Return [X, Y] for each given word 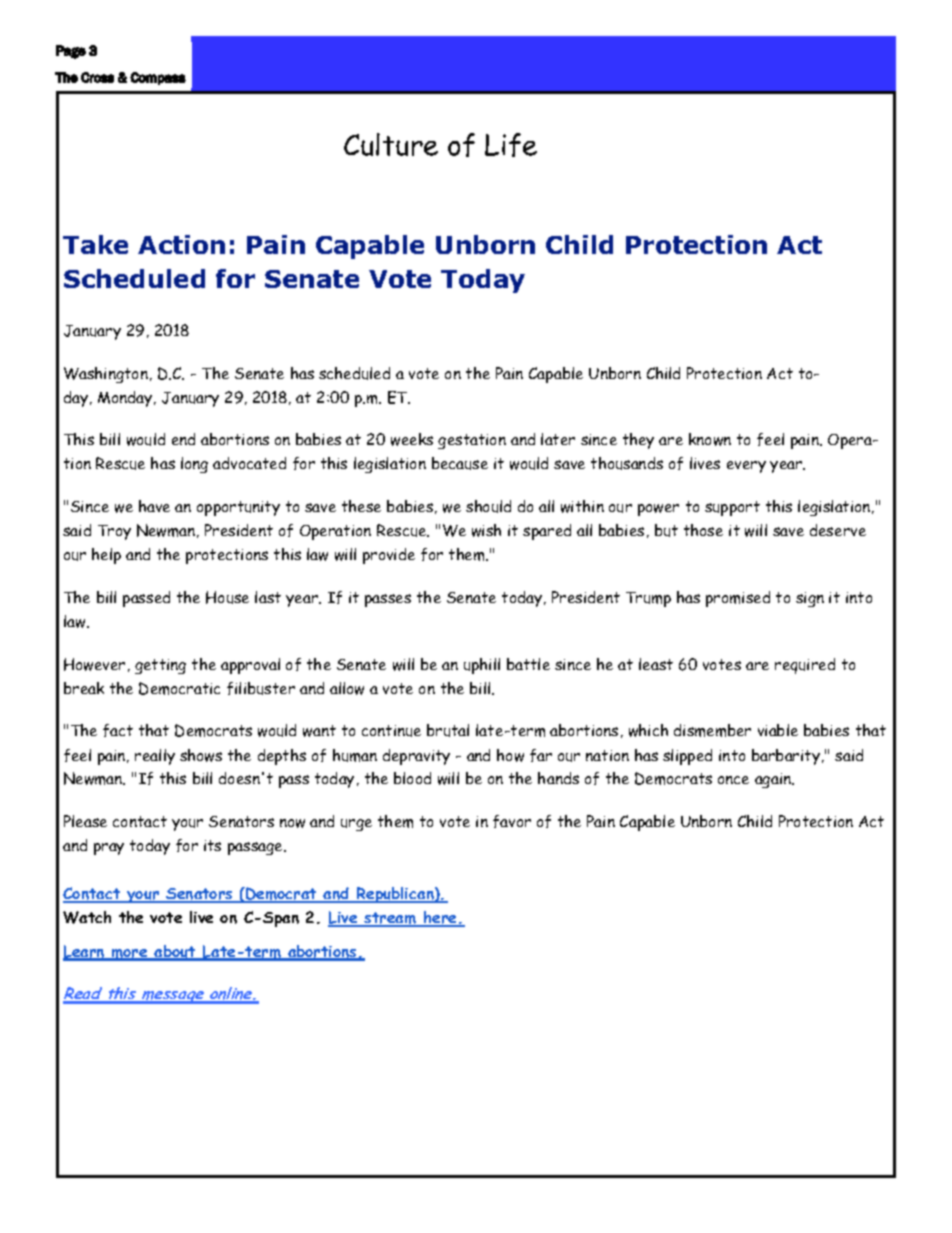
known [710, 439]
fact [118, 730]
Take [95, 244]
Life [511, 145]
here [440, 919]
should [488, 506]
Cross [97, 77]
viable [778, 730]
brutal [448, 730]
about [175, 952]
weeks [412, 439]
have [154, 506]
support [732, 508]
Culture [391, 144]
